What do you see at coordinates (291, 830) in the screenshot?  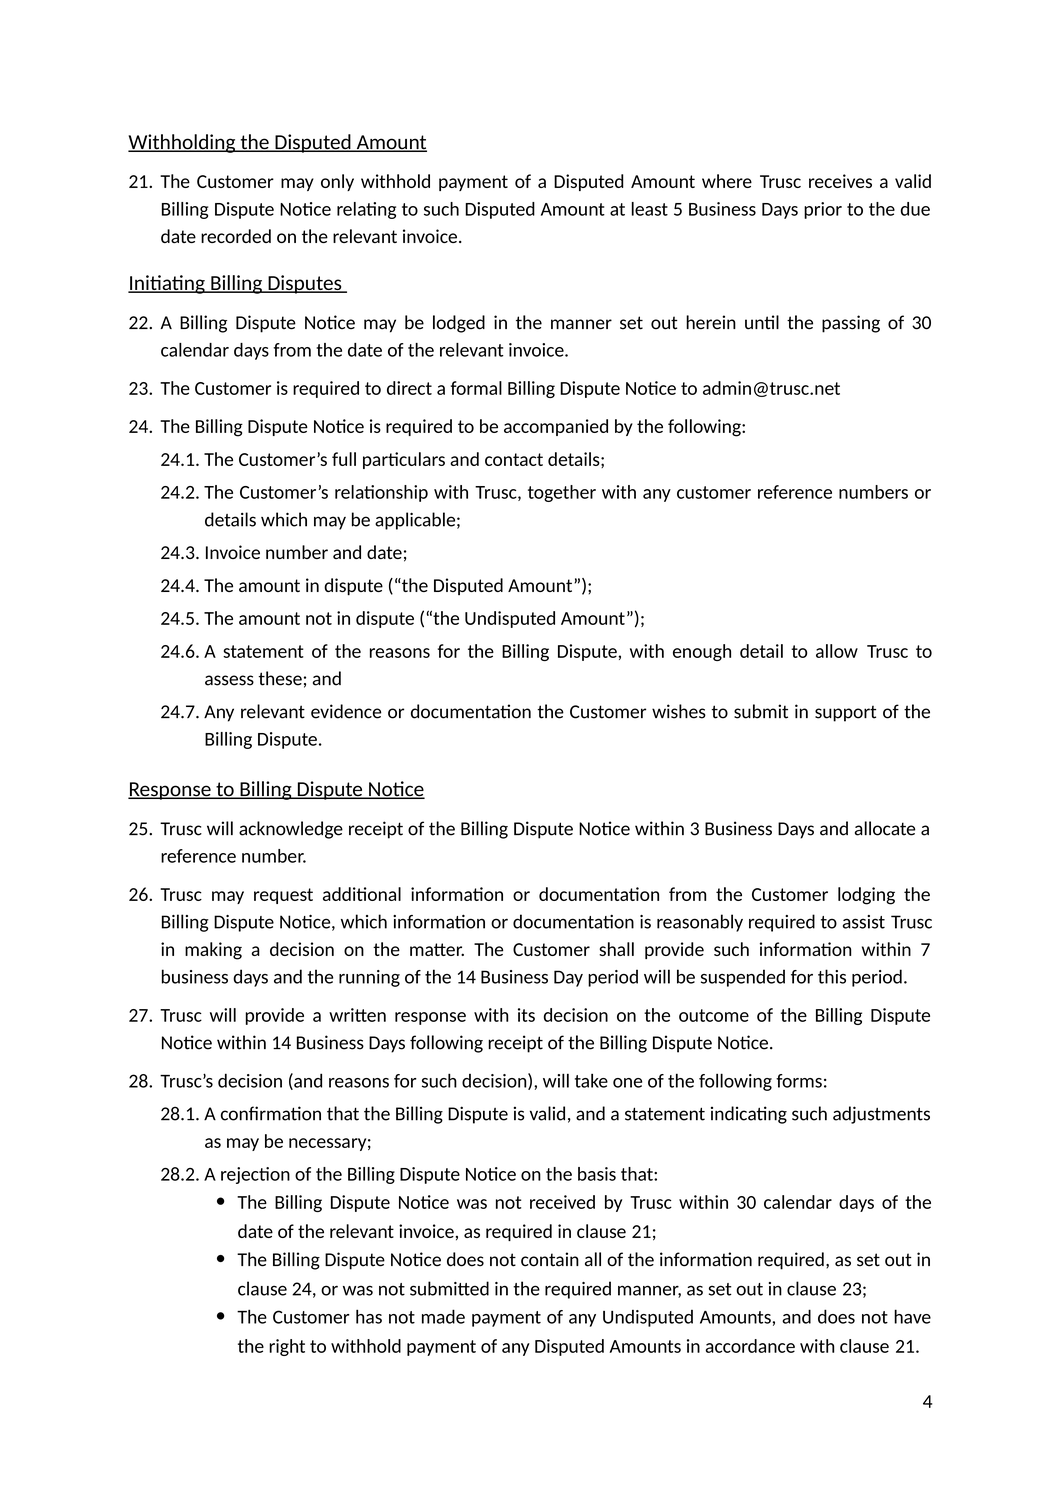 I see `acknowledge` at bounding box center [291, 830].
